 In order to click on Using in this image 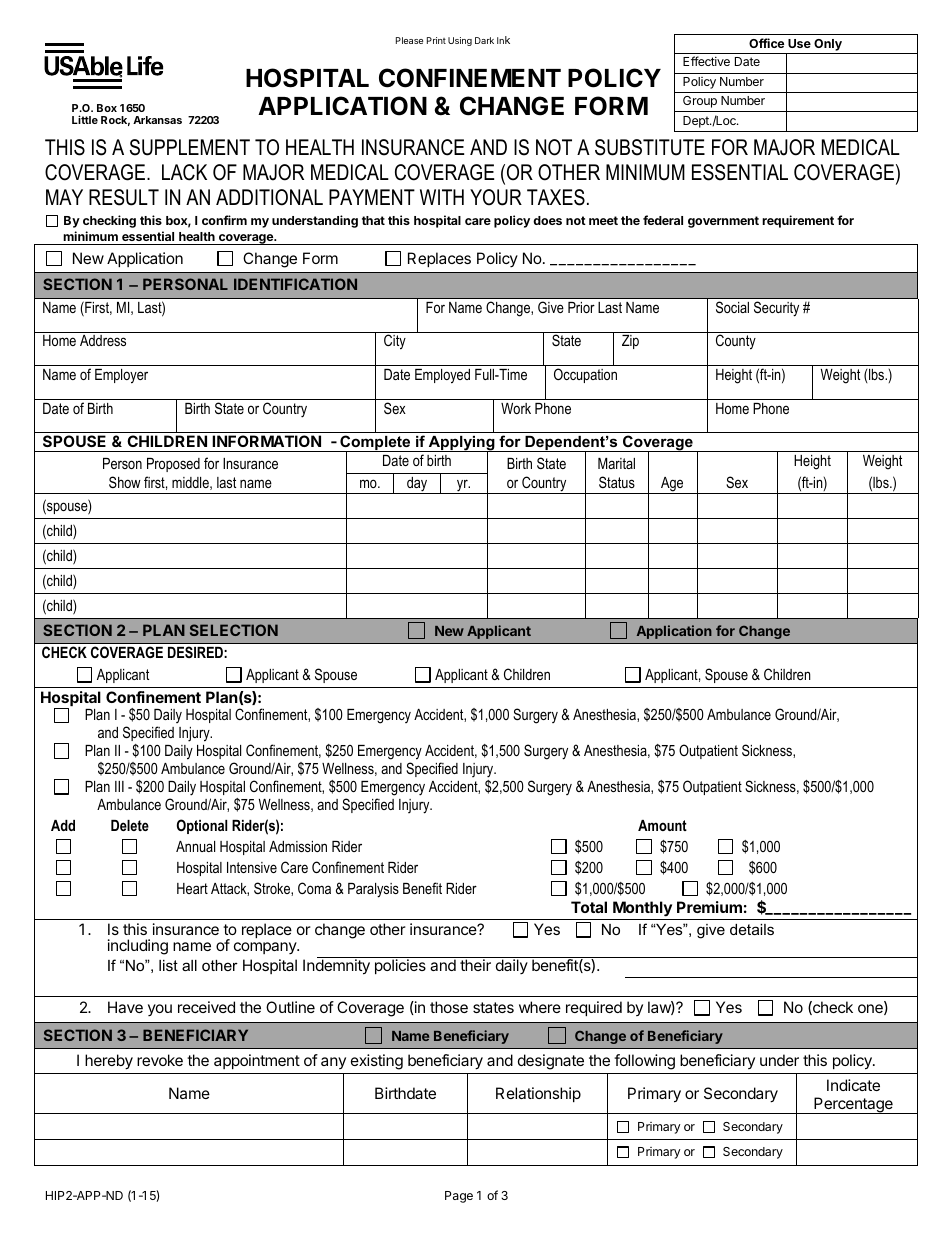, I will do `click(460, 41)`.
